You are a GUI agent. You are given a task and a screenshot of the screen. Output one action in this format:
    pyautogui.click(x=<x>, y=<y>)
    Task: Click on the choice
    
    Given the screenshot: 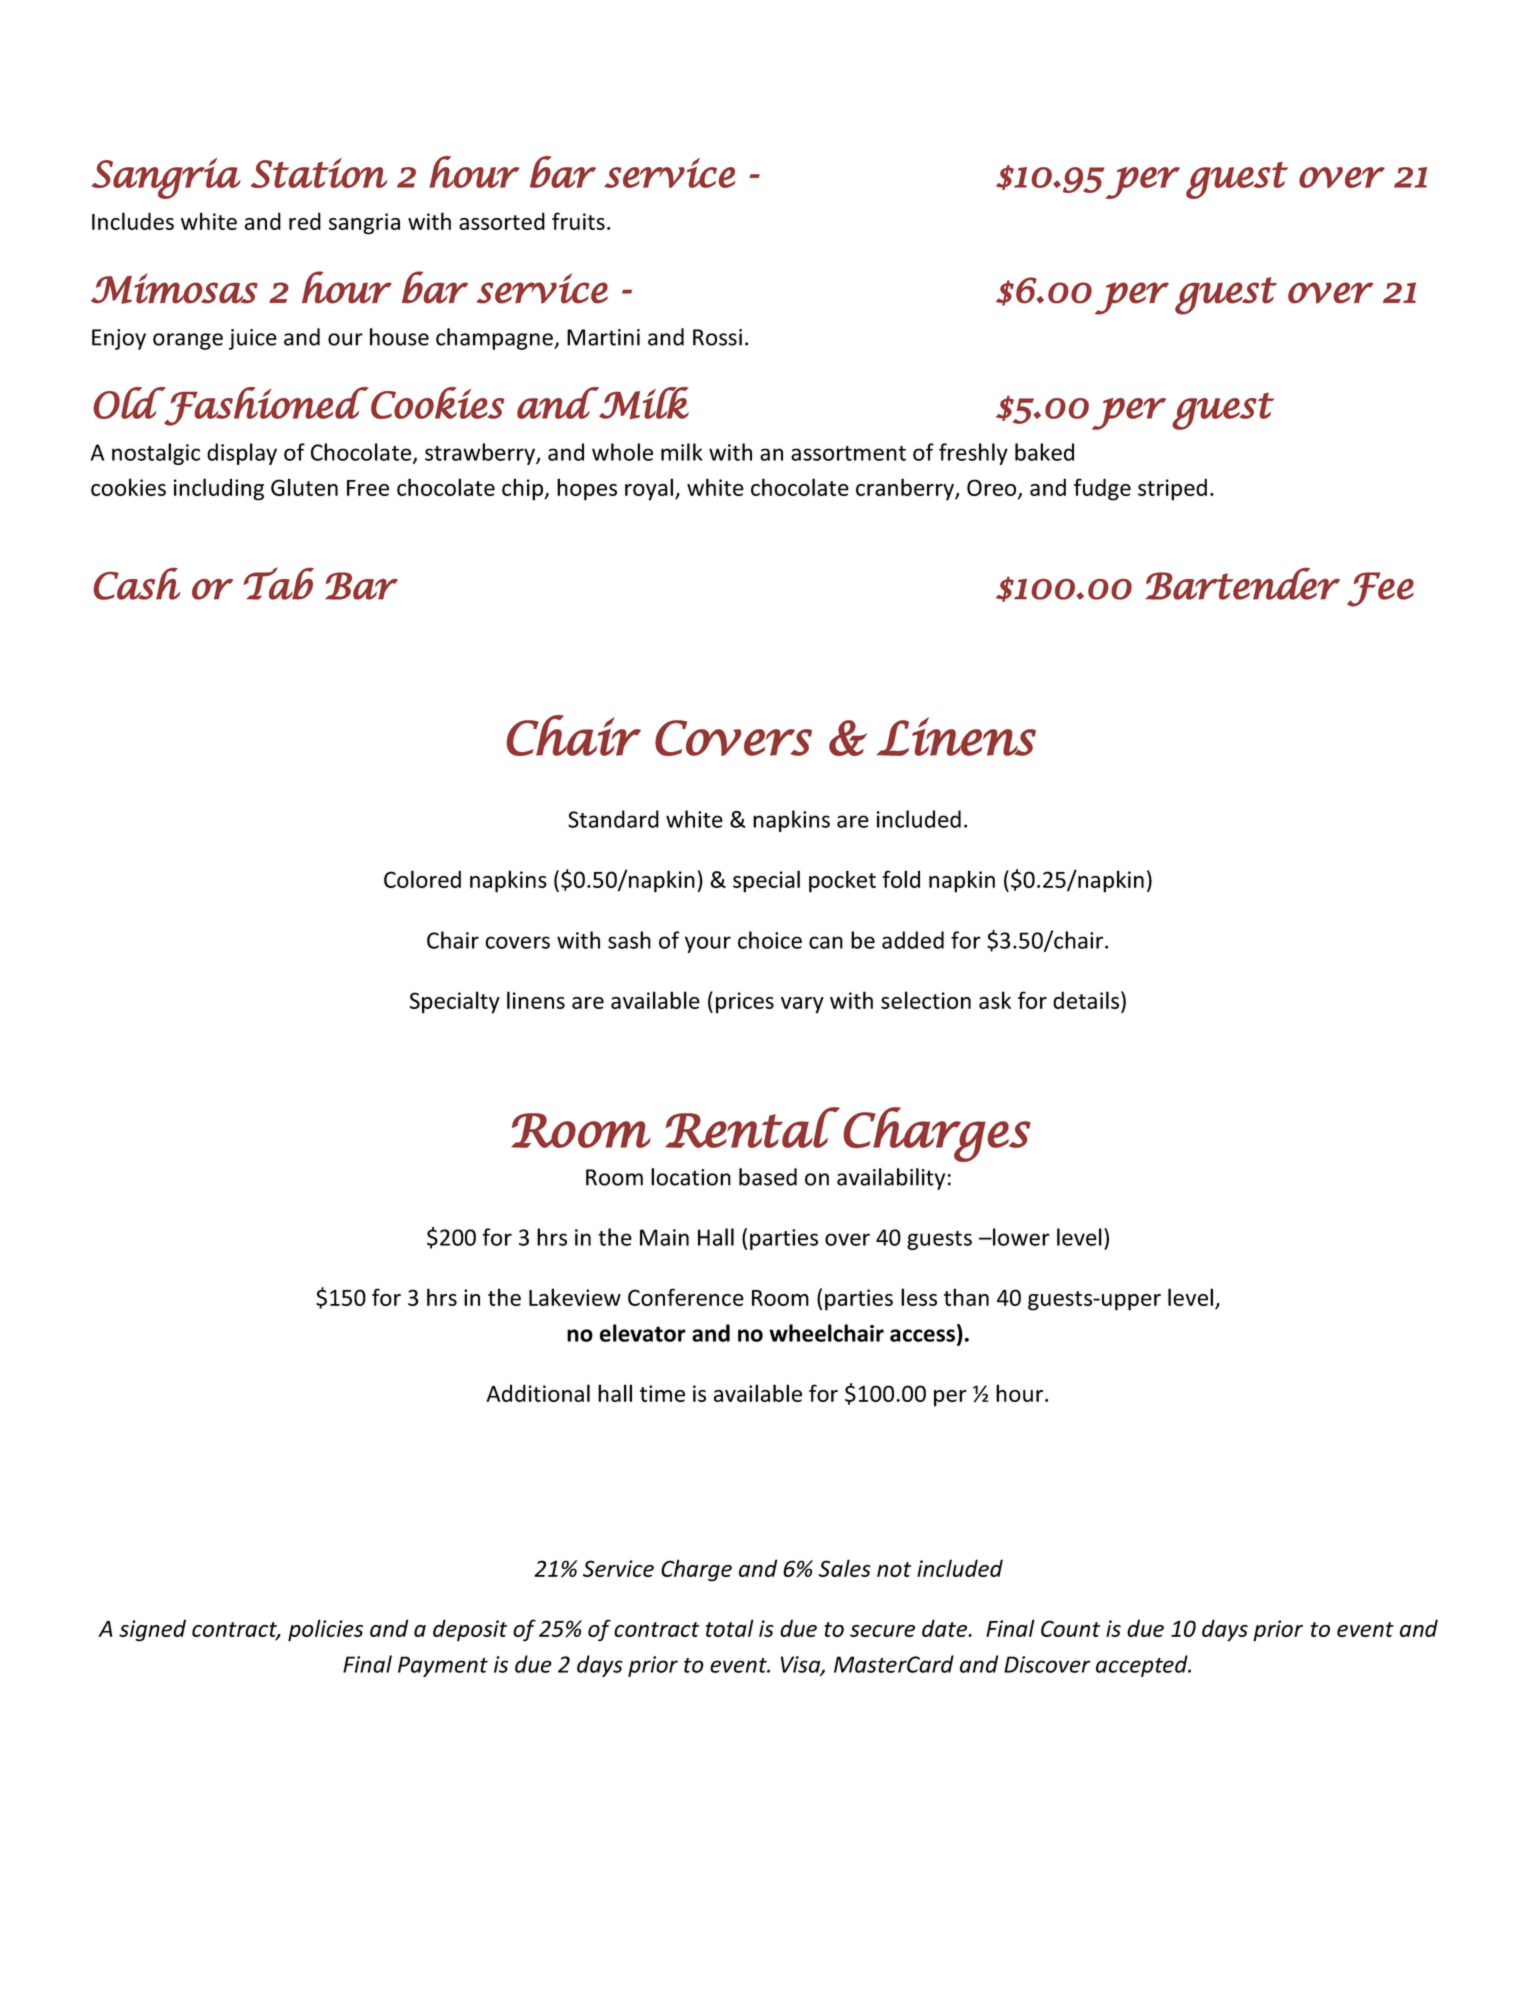 What is the action you would take?
    pyautogui.click(x=770, y=940)
